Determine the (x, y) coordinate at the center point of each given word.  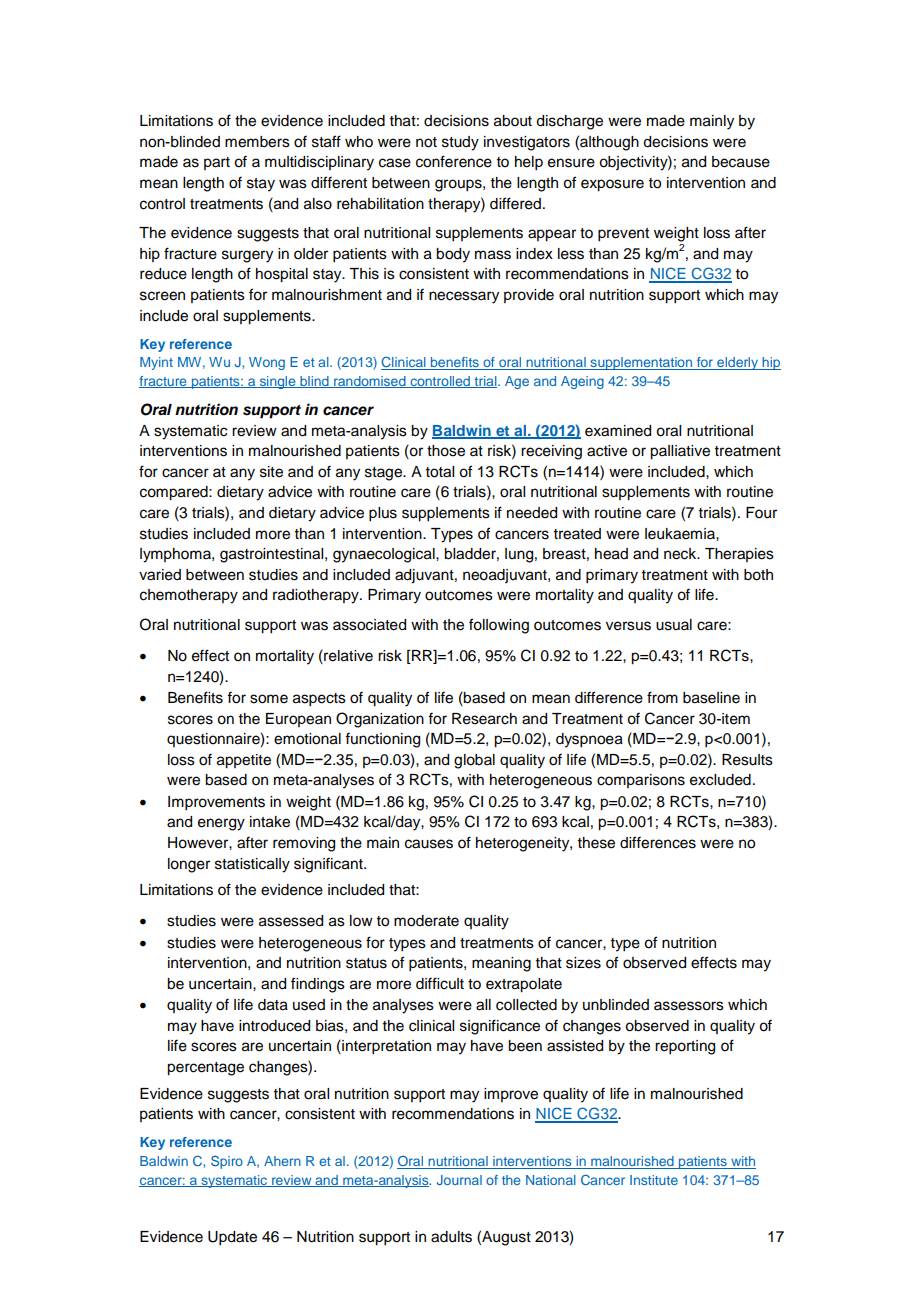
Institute (654, 1180)
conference (454, 161)
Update (232, 1238)
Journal (459, 1180)
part (217, 163)
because (741, 162)
